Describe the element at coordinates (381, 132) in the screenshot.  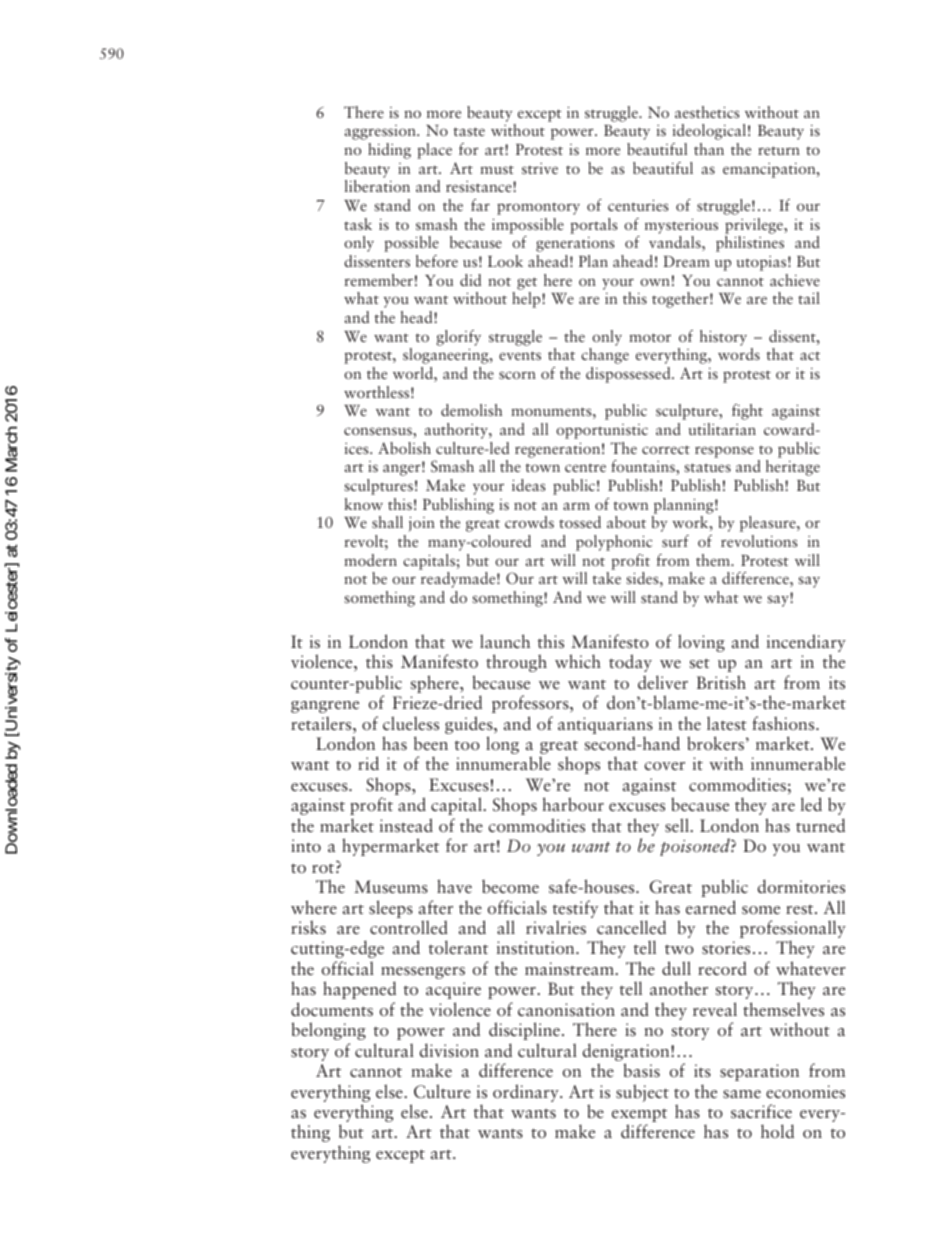
I see `aggression` at that location.
